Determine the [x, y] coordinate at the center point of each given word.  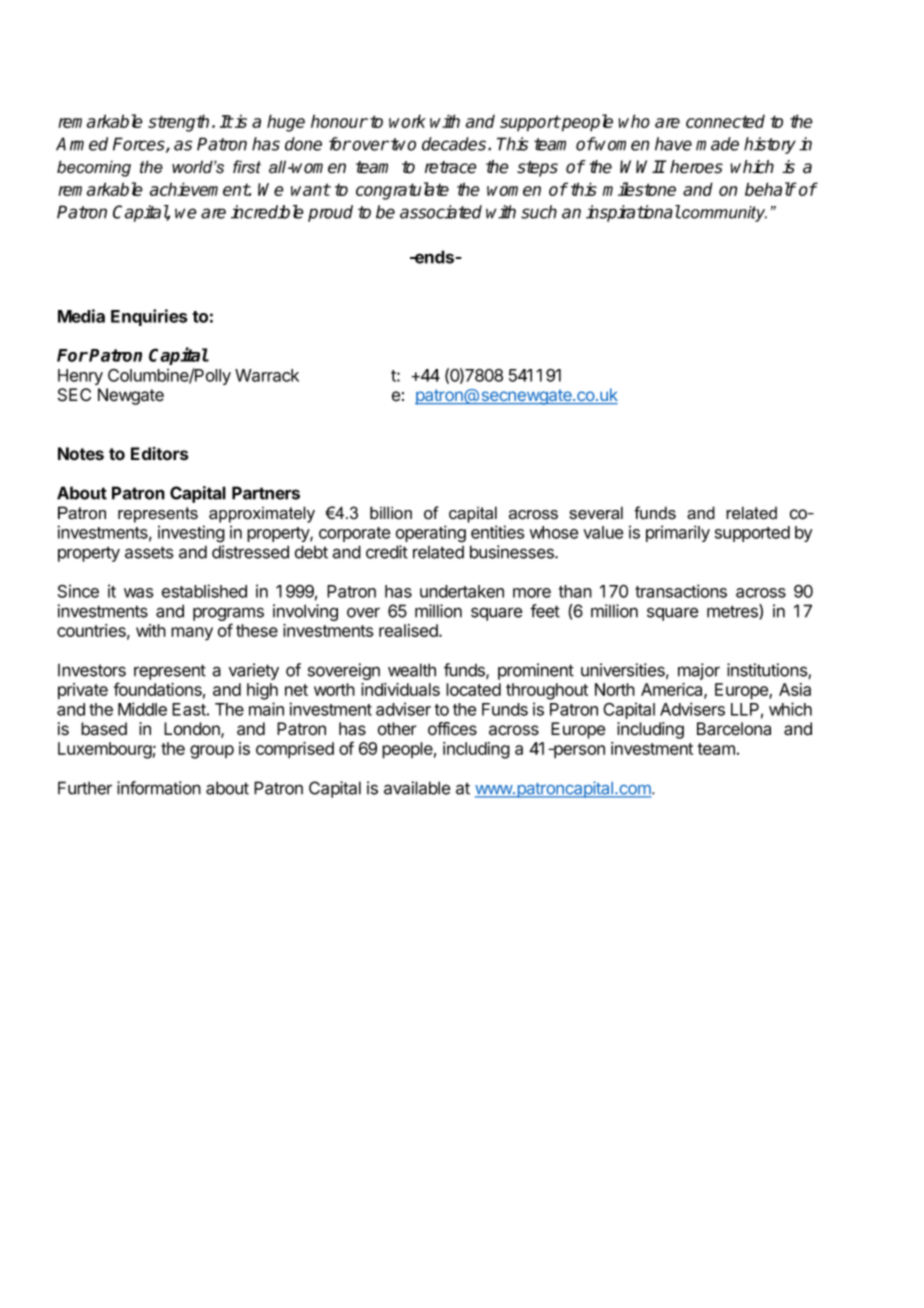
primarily [678, 533]
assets [149, 552]
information [159, 788]
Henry [80, 377]
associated [441, 212]
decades [455, 144]
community [723, 214]
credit [387, 552]
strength [178, 123]
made [717, 144]
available [417, 788]
